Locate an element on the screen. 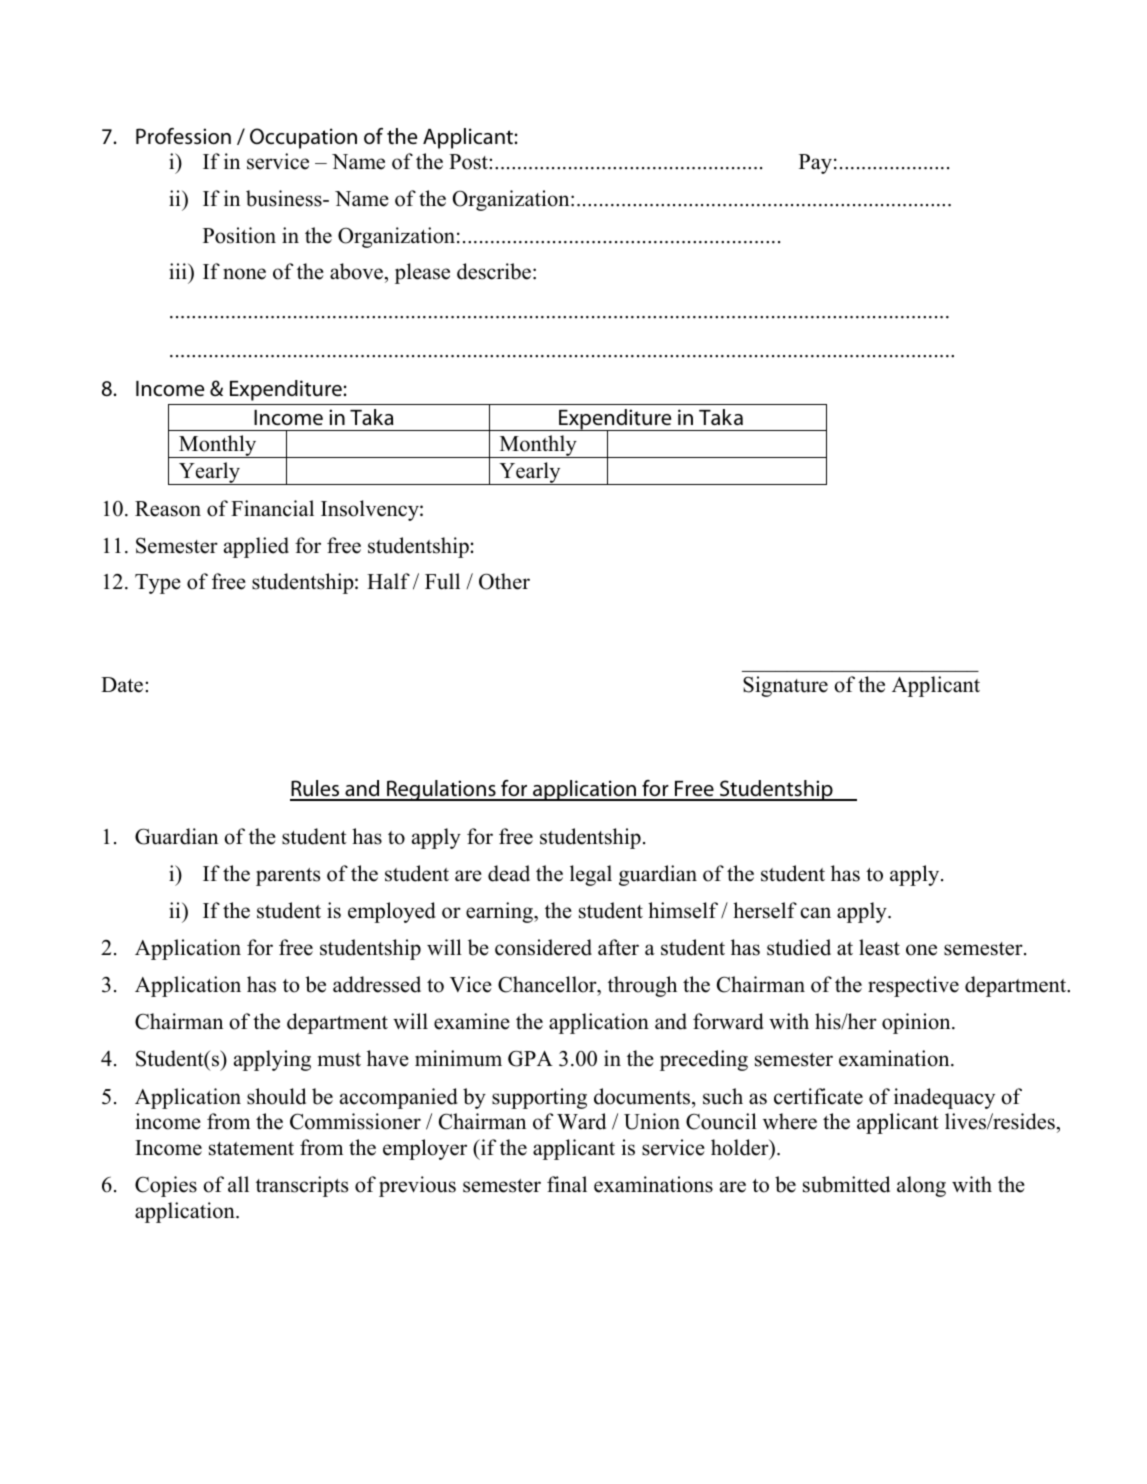 The image size is (1147, 1484). Date is located at coordinates (122, 685).
